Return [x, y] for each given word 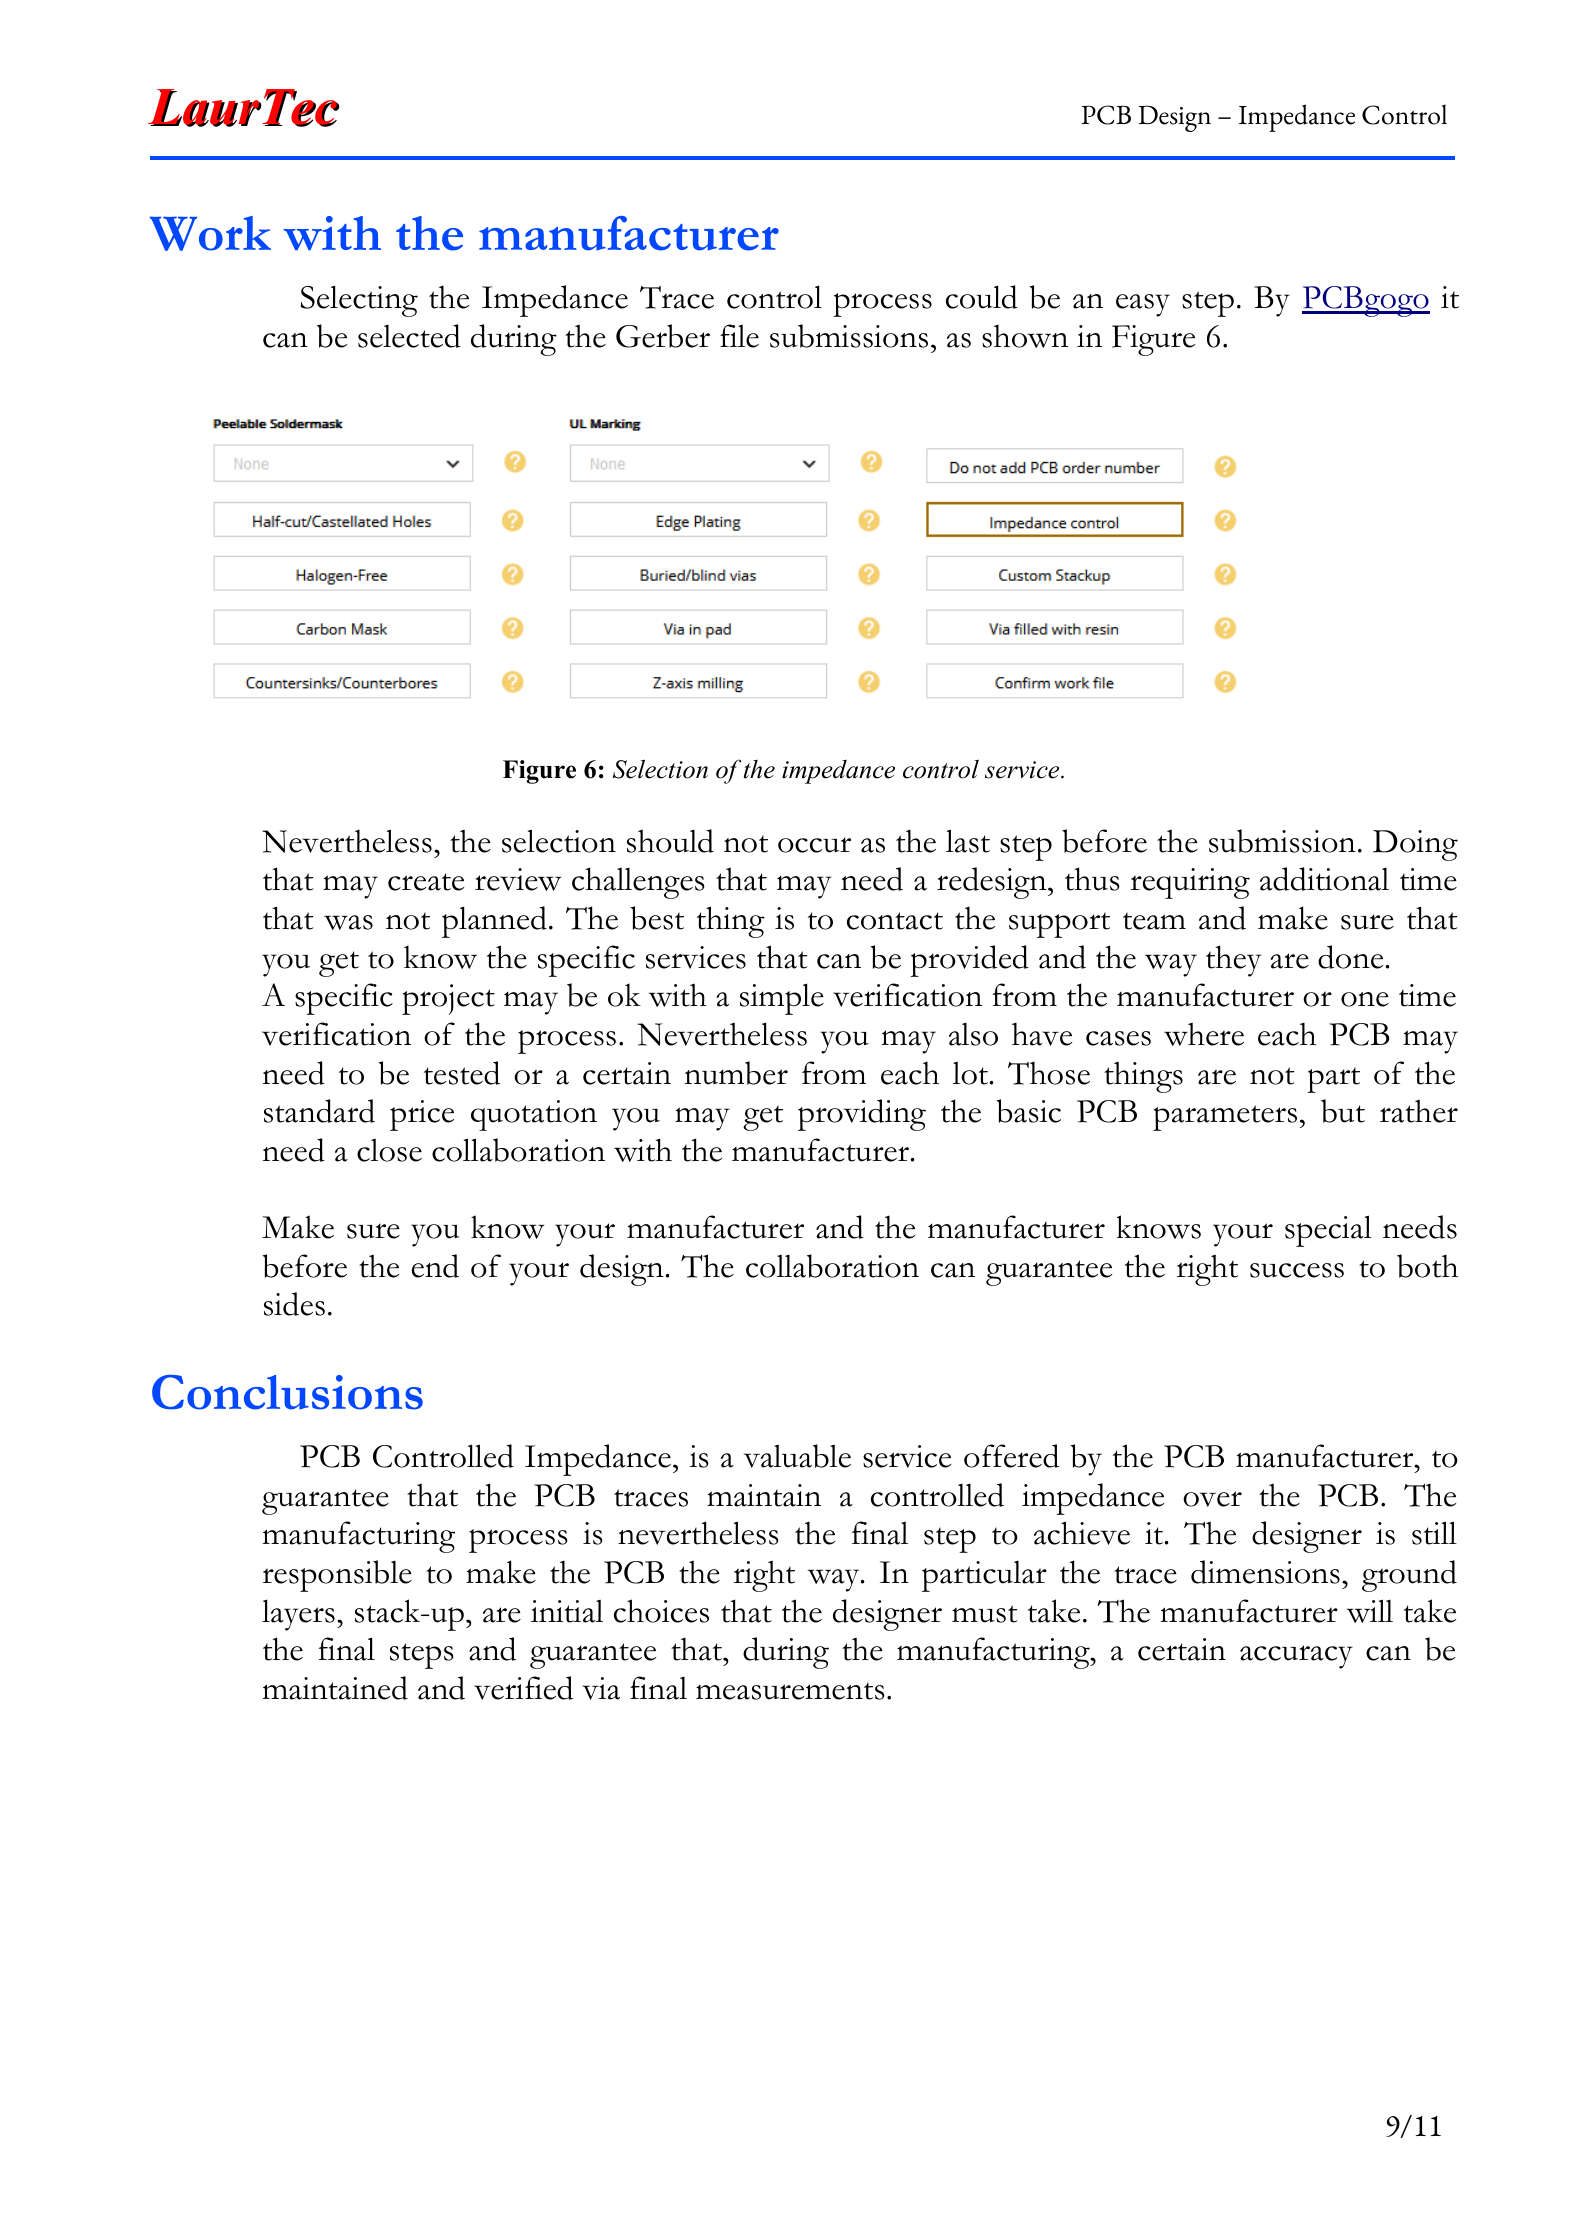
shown [1025, 336]
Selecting [359, 301]
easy [1143, 305]
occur [814, 845]
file [739, 336]
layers [298, 1615]
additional [1324, 879]
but [1343, 1111]
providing [862, 1115]
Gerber [663, 336]
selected [409, 336]
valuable [797, 1456]
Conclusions [287, 1392]
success [1297, 1270]
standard [319, 1111]
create [426, 882]
